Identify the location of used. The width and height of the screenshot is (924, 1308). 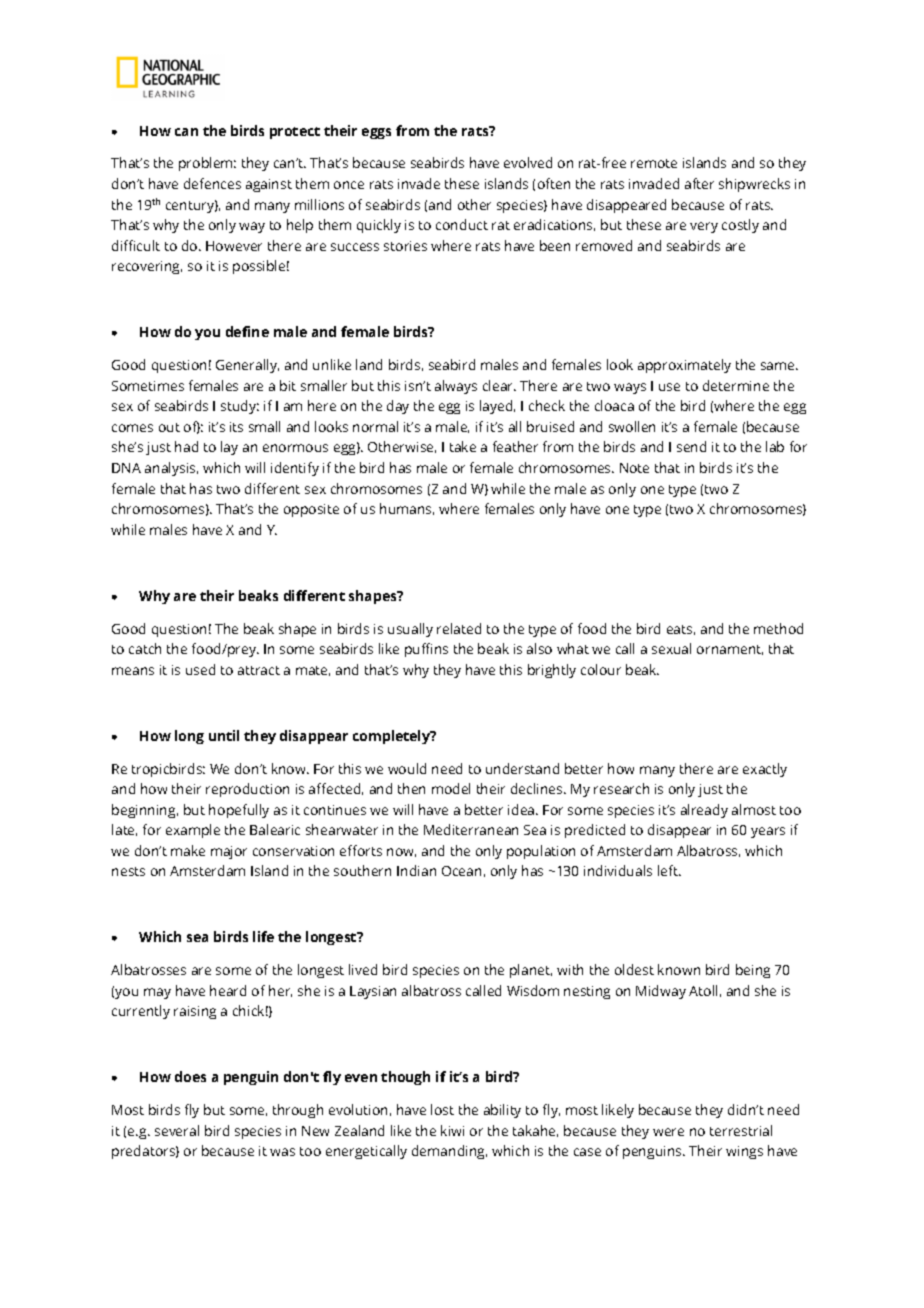
(200, 669).
